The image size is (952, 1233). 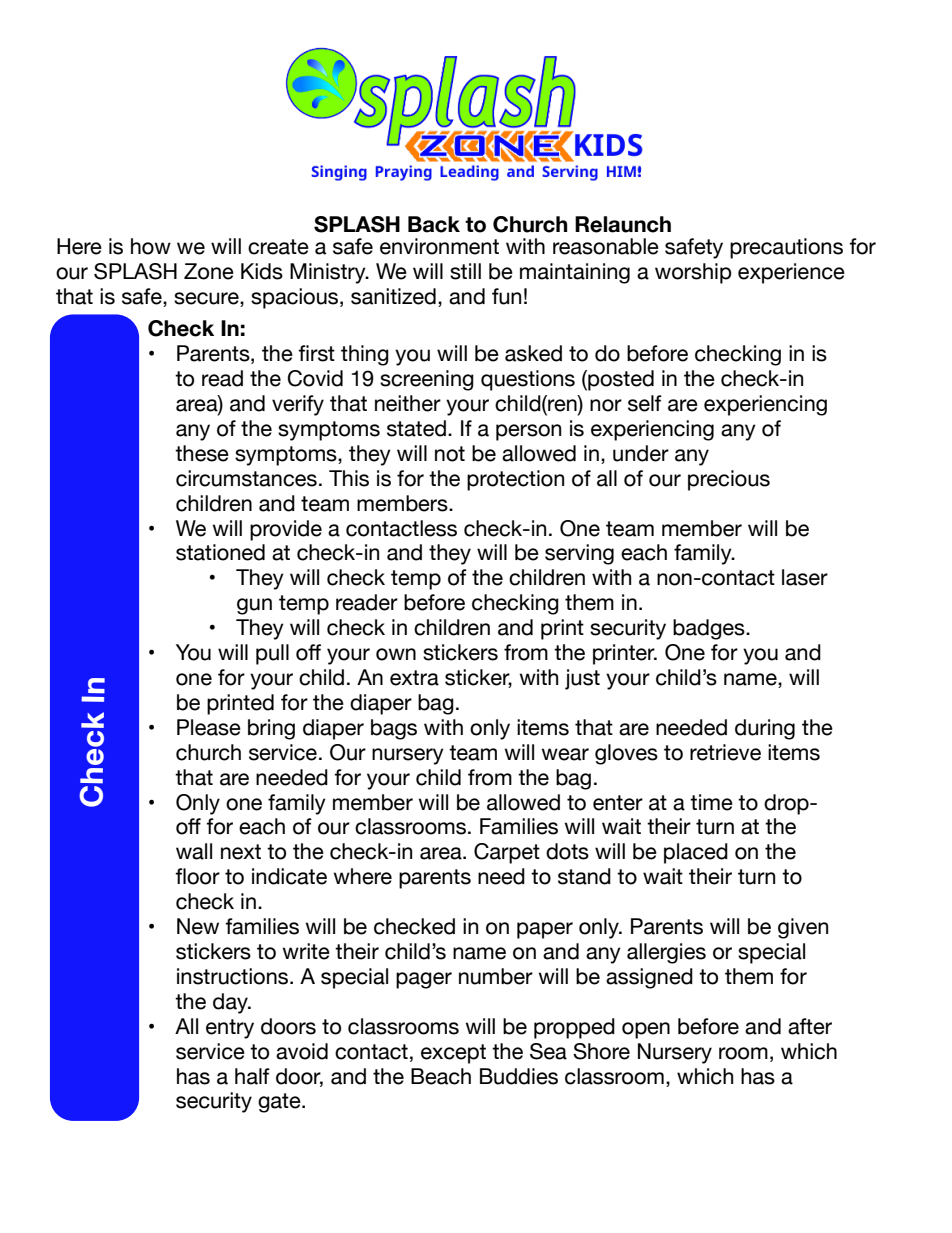 What do you see at coordinates (729, 480) in the document?
I see `precious` at bounding box center [729, 480].
